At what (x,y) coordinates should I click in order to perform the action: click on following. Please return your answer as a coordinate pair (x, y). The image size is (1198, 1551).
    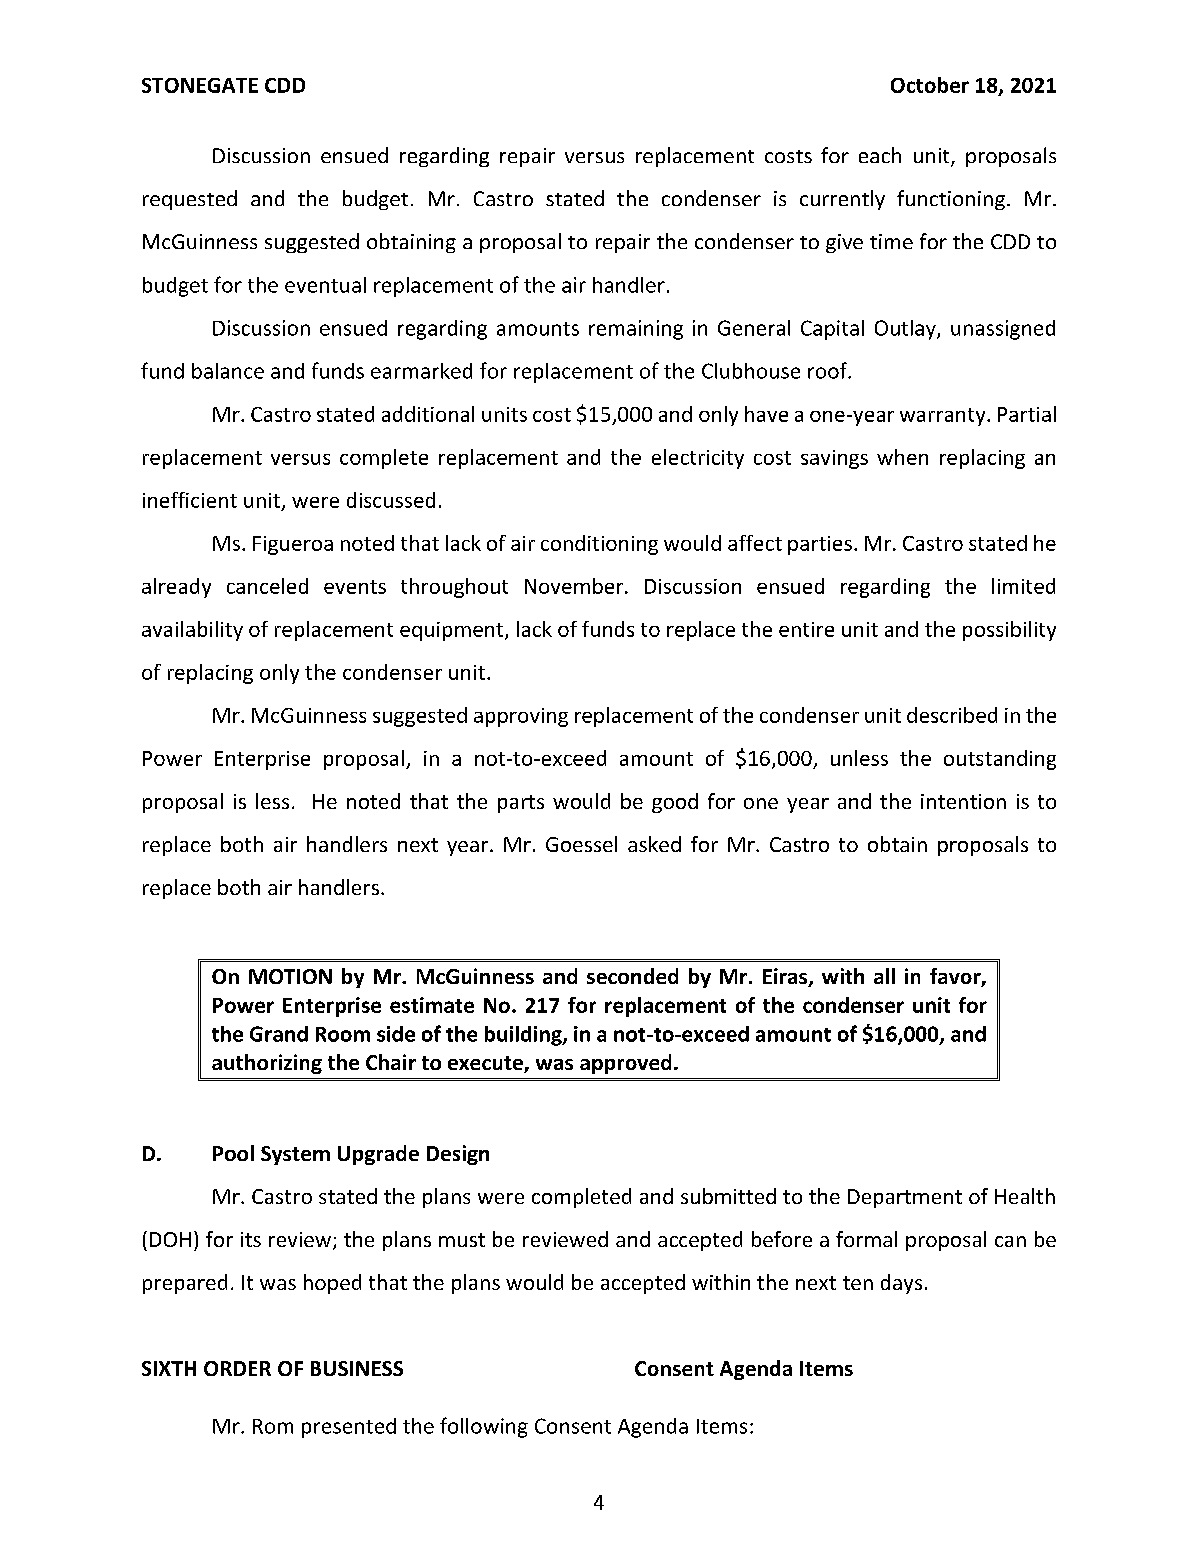
    Looking at the image, I should click on (484, 1427).
